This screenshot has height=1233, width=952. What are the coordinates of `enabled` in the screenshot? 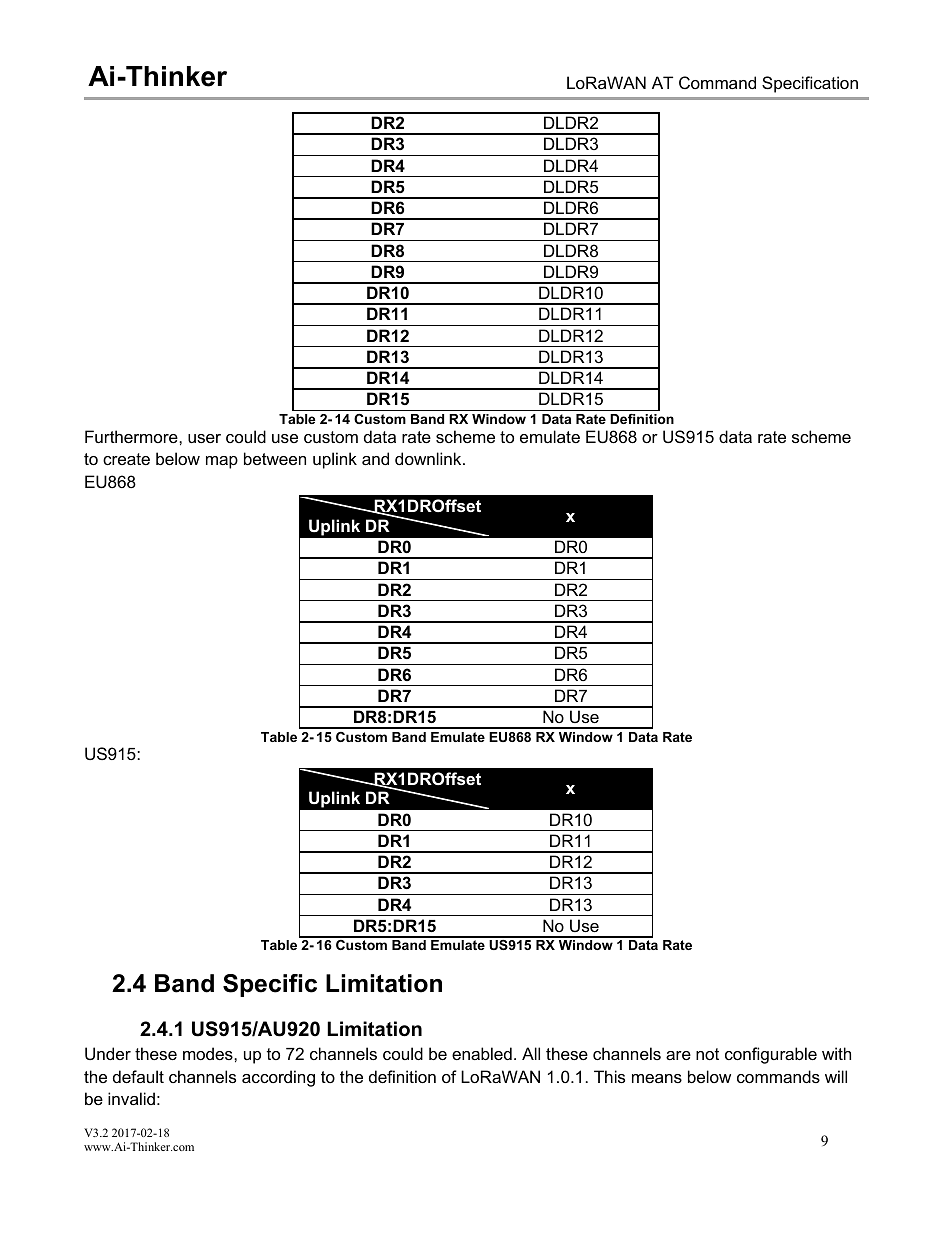 It's located at (482, 1053).
